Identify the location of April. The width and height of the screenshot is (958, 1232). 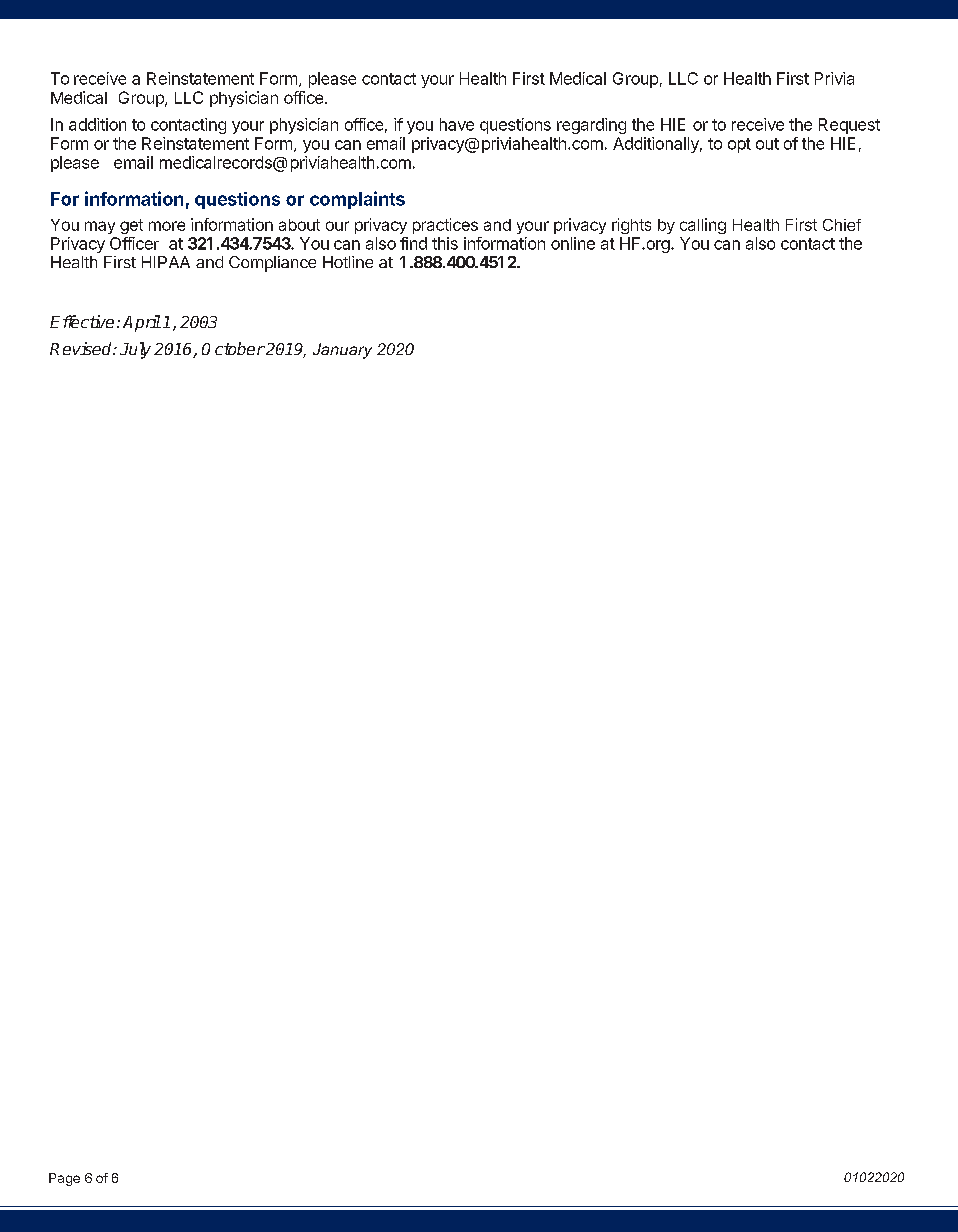
(142, 323).
